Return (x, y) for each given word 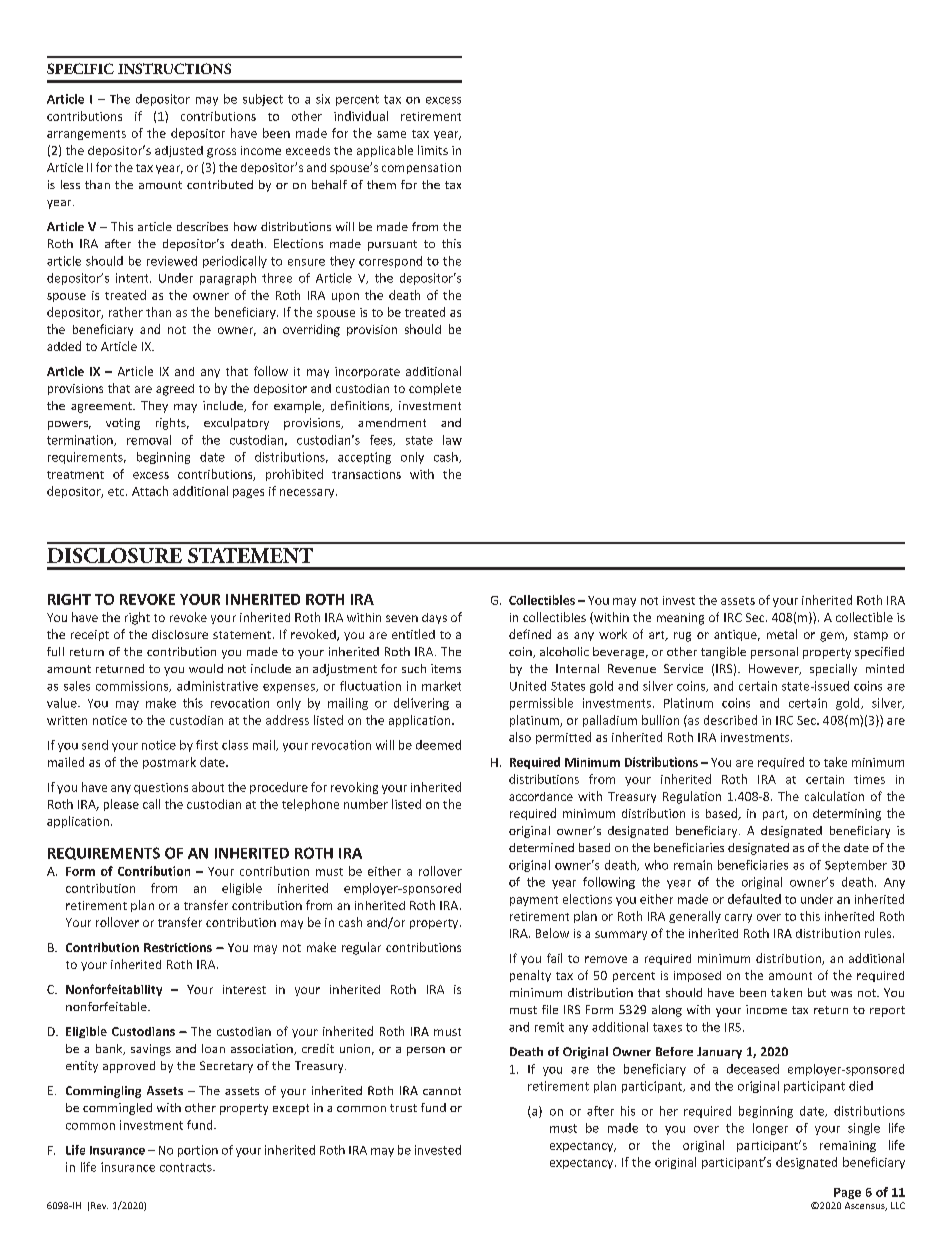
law (452, 440)
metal (782, 634)
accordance (541, 796)
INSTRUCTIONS (174, 68)
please (121, 805)
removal (149, 440)
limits (433, 150)
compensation (421, 168)
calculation (834, 796)
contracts (187, 1167)
